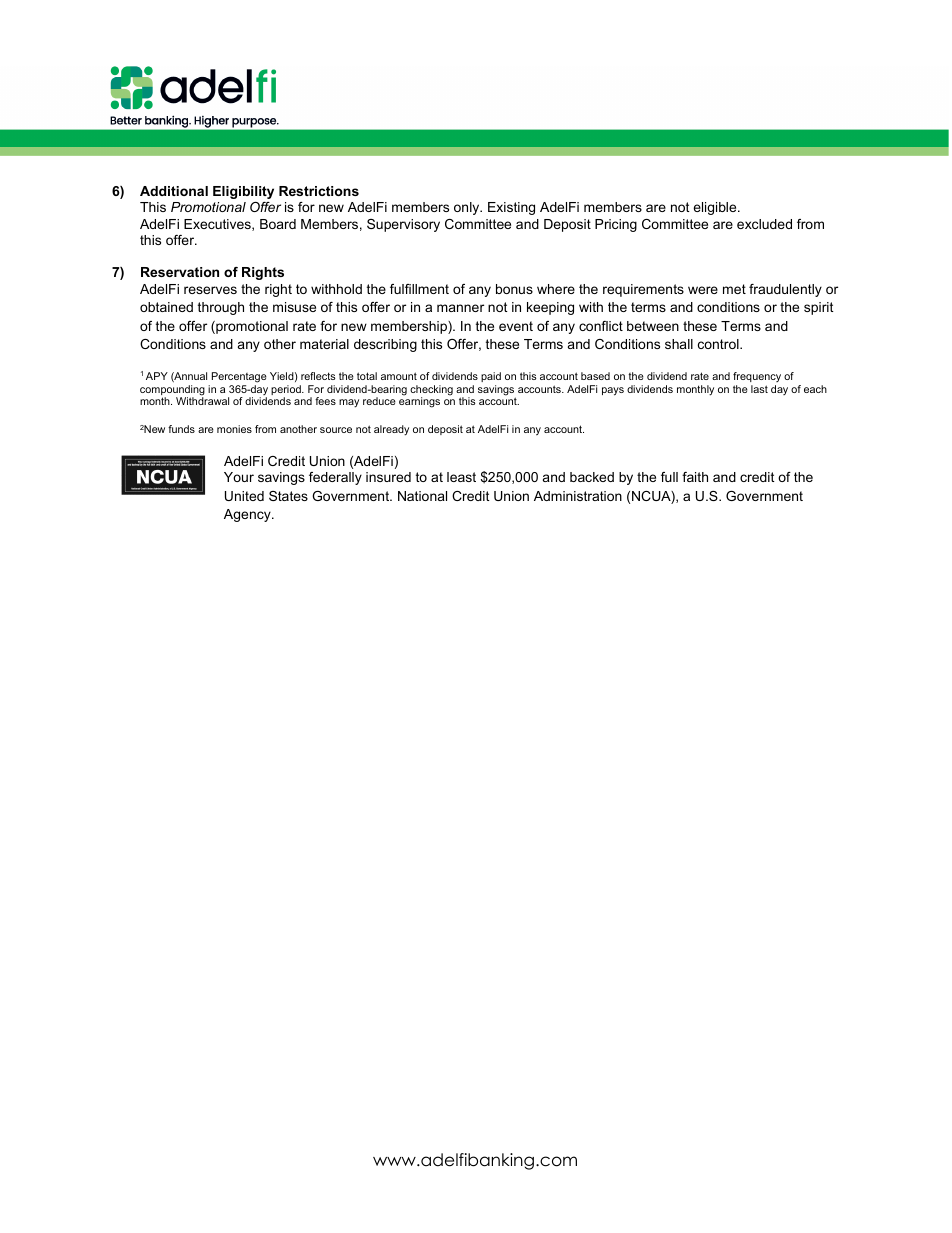  I want to click on Eligibility, so click(243, 192).
